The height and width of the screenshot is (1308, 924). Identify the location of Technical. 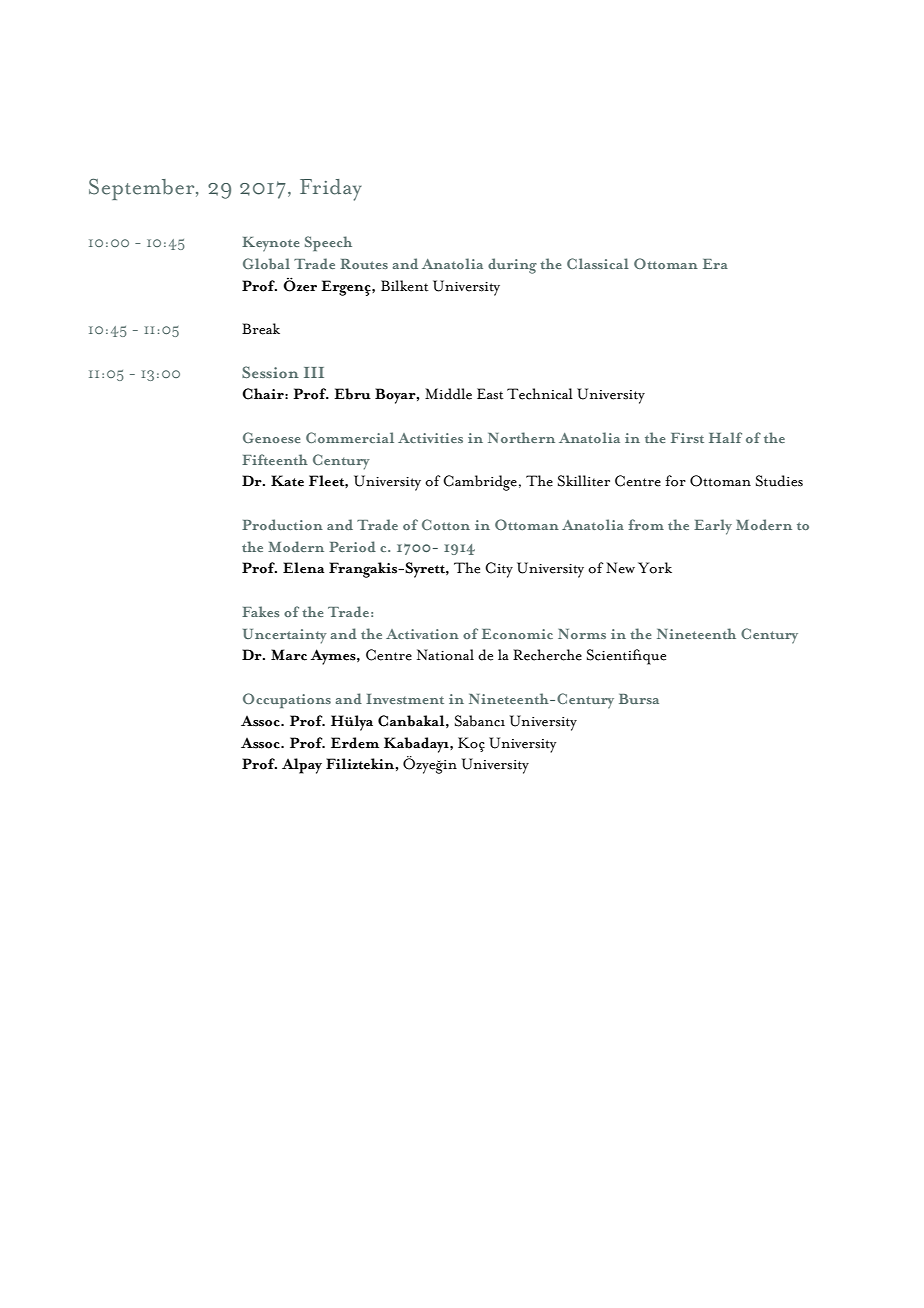
(540, 394).
